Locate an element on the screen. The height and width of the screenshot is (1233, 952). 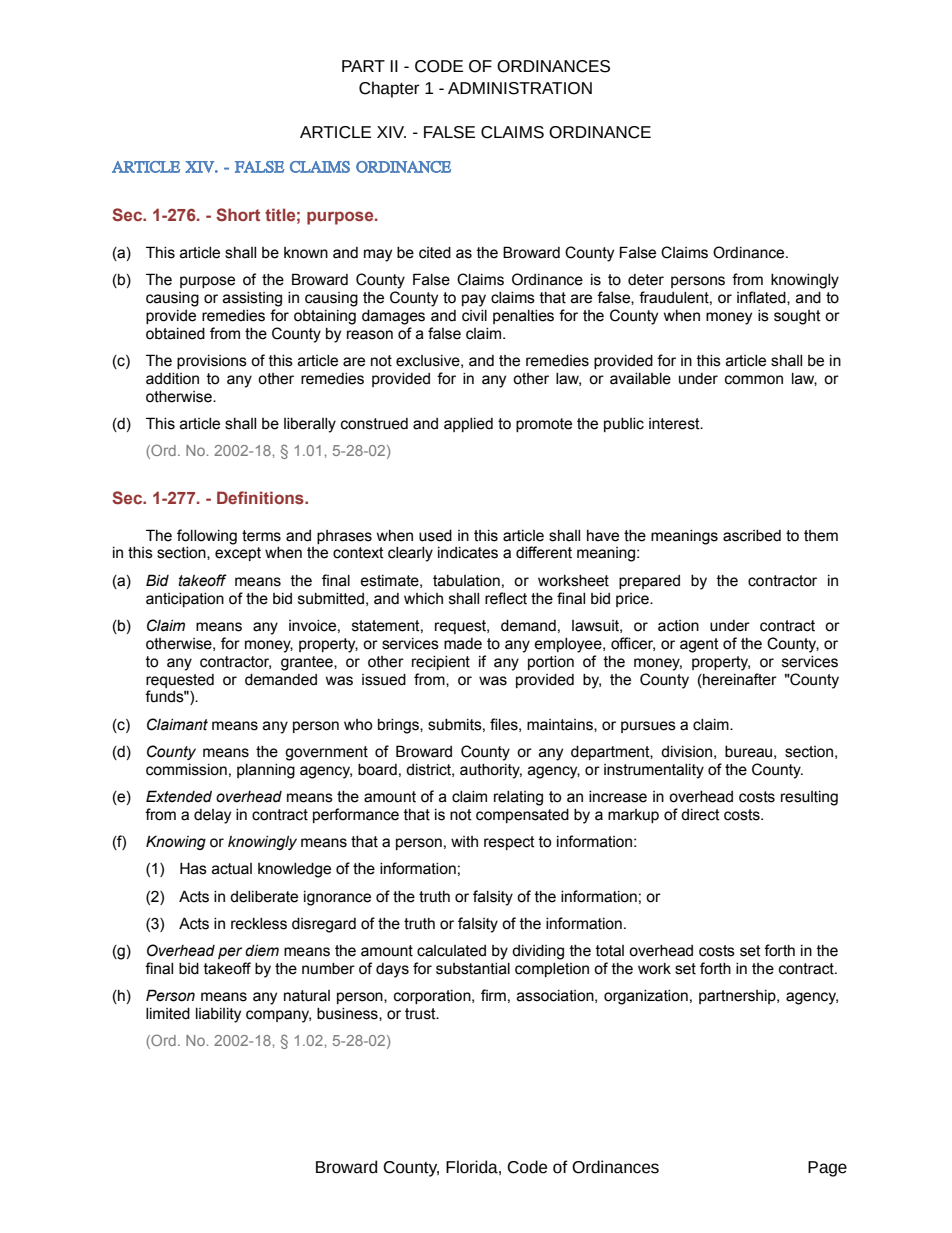
agent is located at coordinates (699, 645).
